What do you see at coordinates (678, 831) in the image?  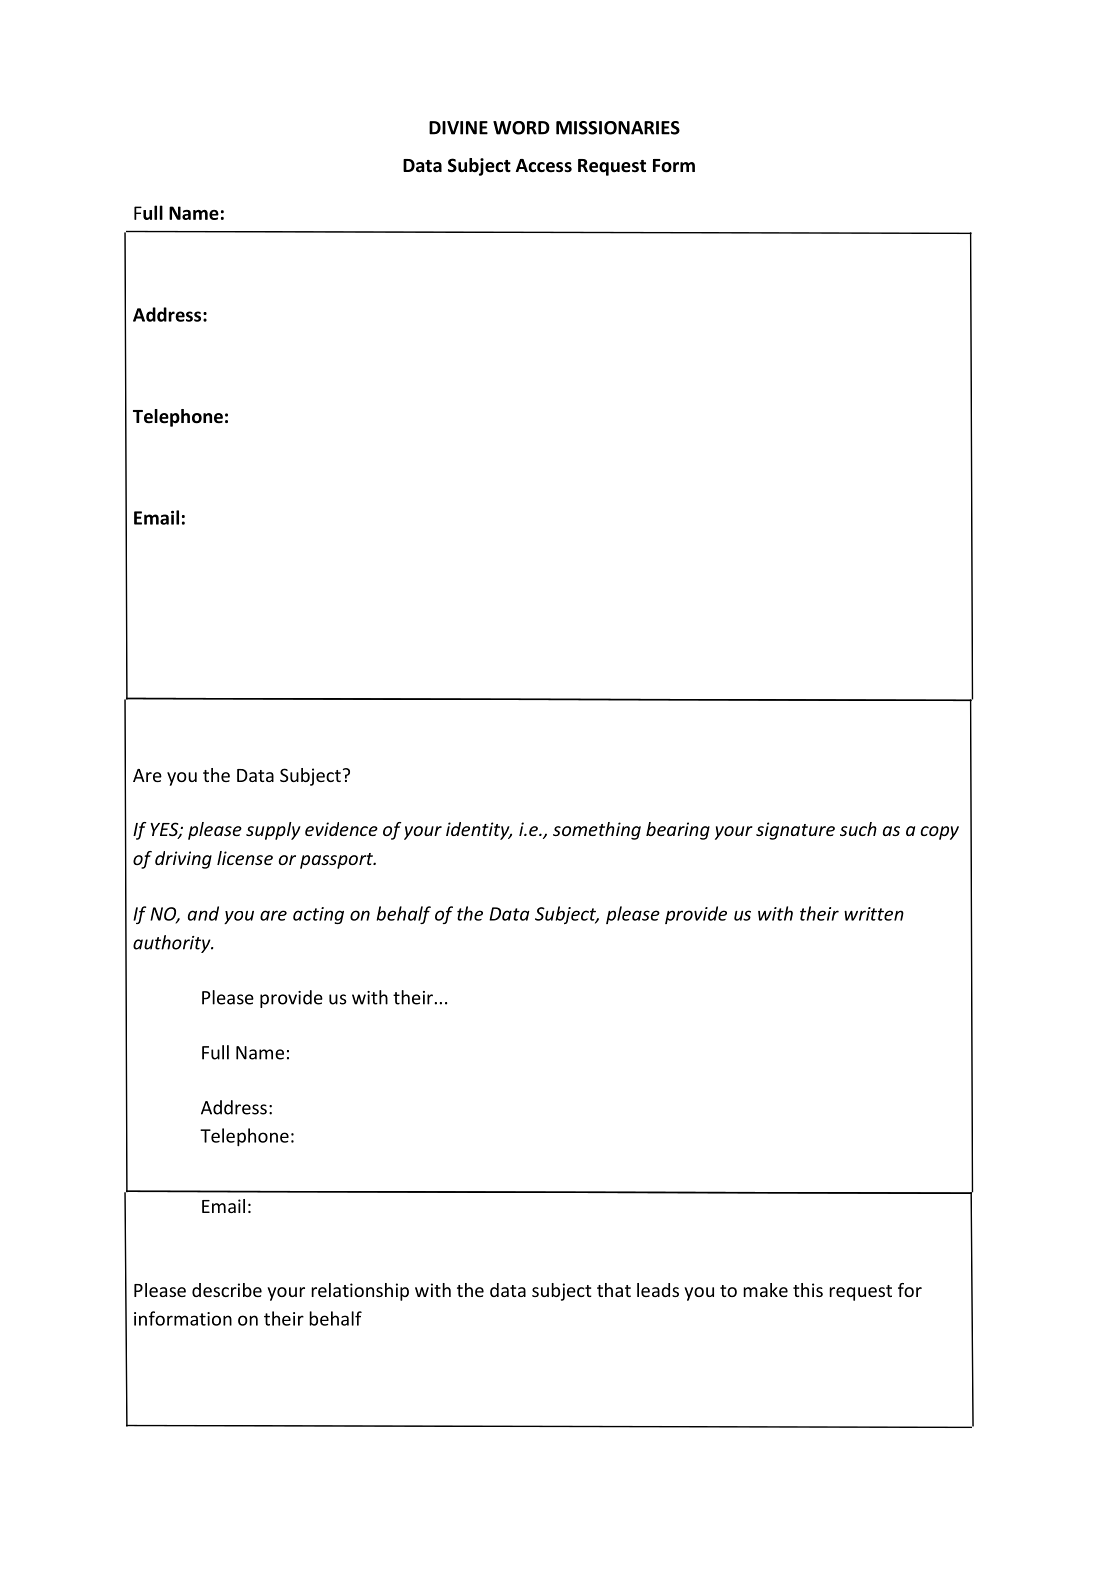 I see `bearing` at bounding box center [678, 831].
